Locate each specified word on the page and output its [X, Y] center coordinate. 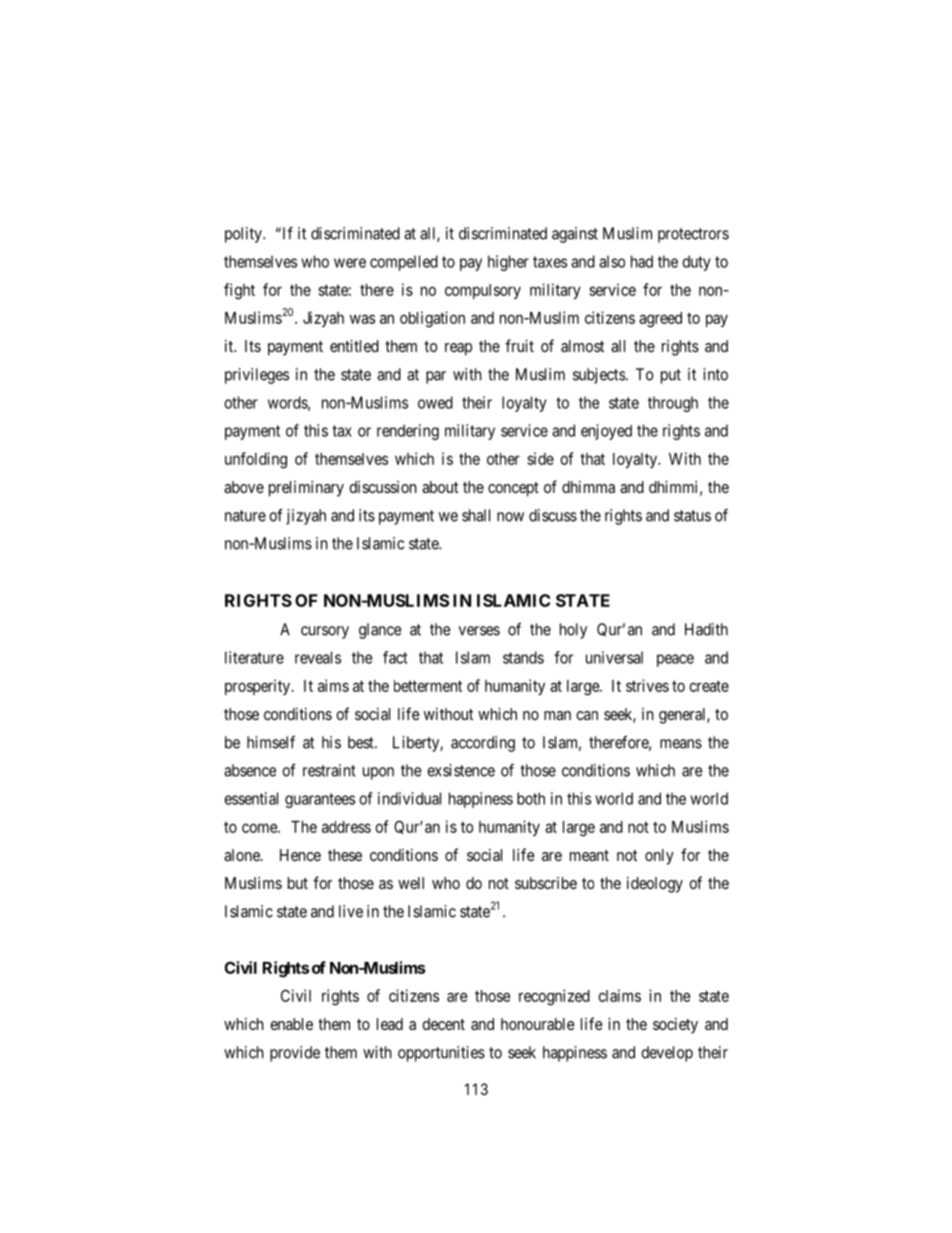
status [692, 516]
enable [291, 1024]
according [483, 744]
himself [271, 742]
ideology [655, 885]
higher [508, 263]
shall [476, 515]
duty [696, 263]
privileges [257, 376]
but [298, 883]
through [673, 404]
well [411, 883]
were [350, 263]
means [681, 744]
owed [435, 402]
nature [245, 516]
